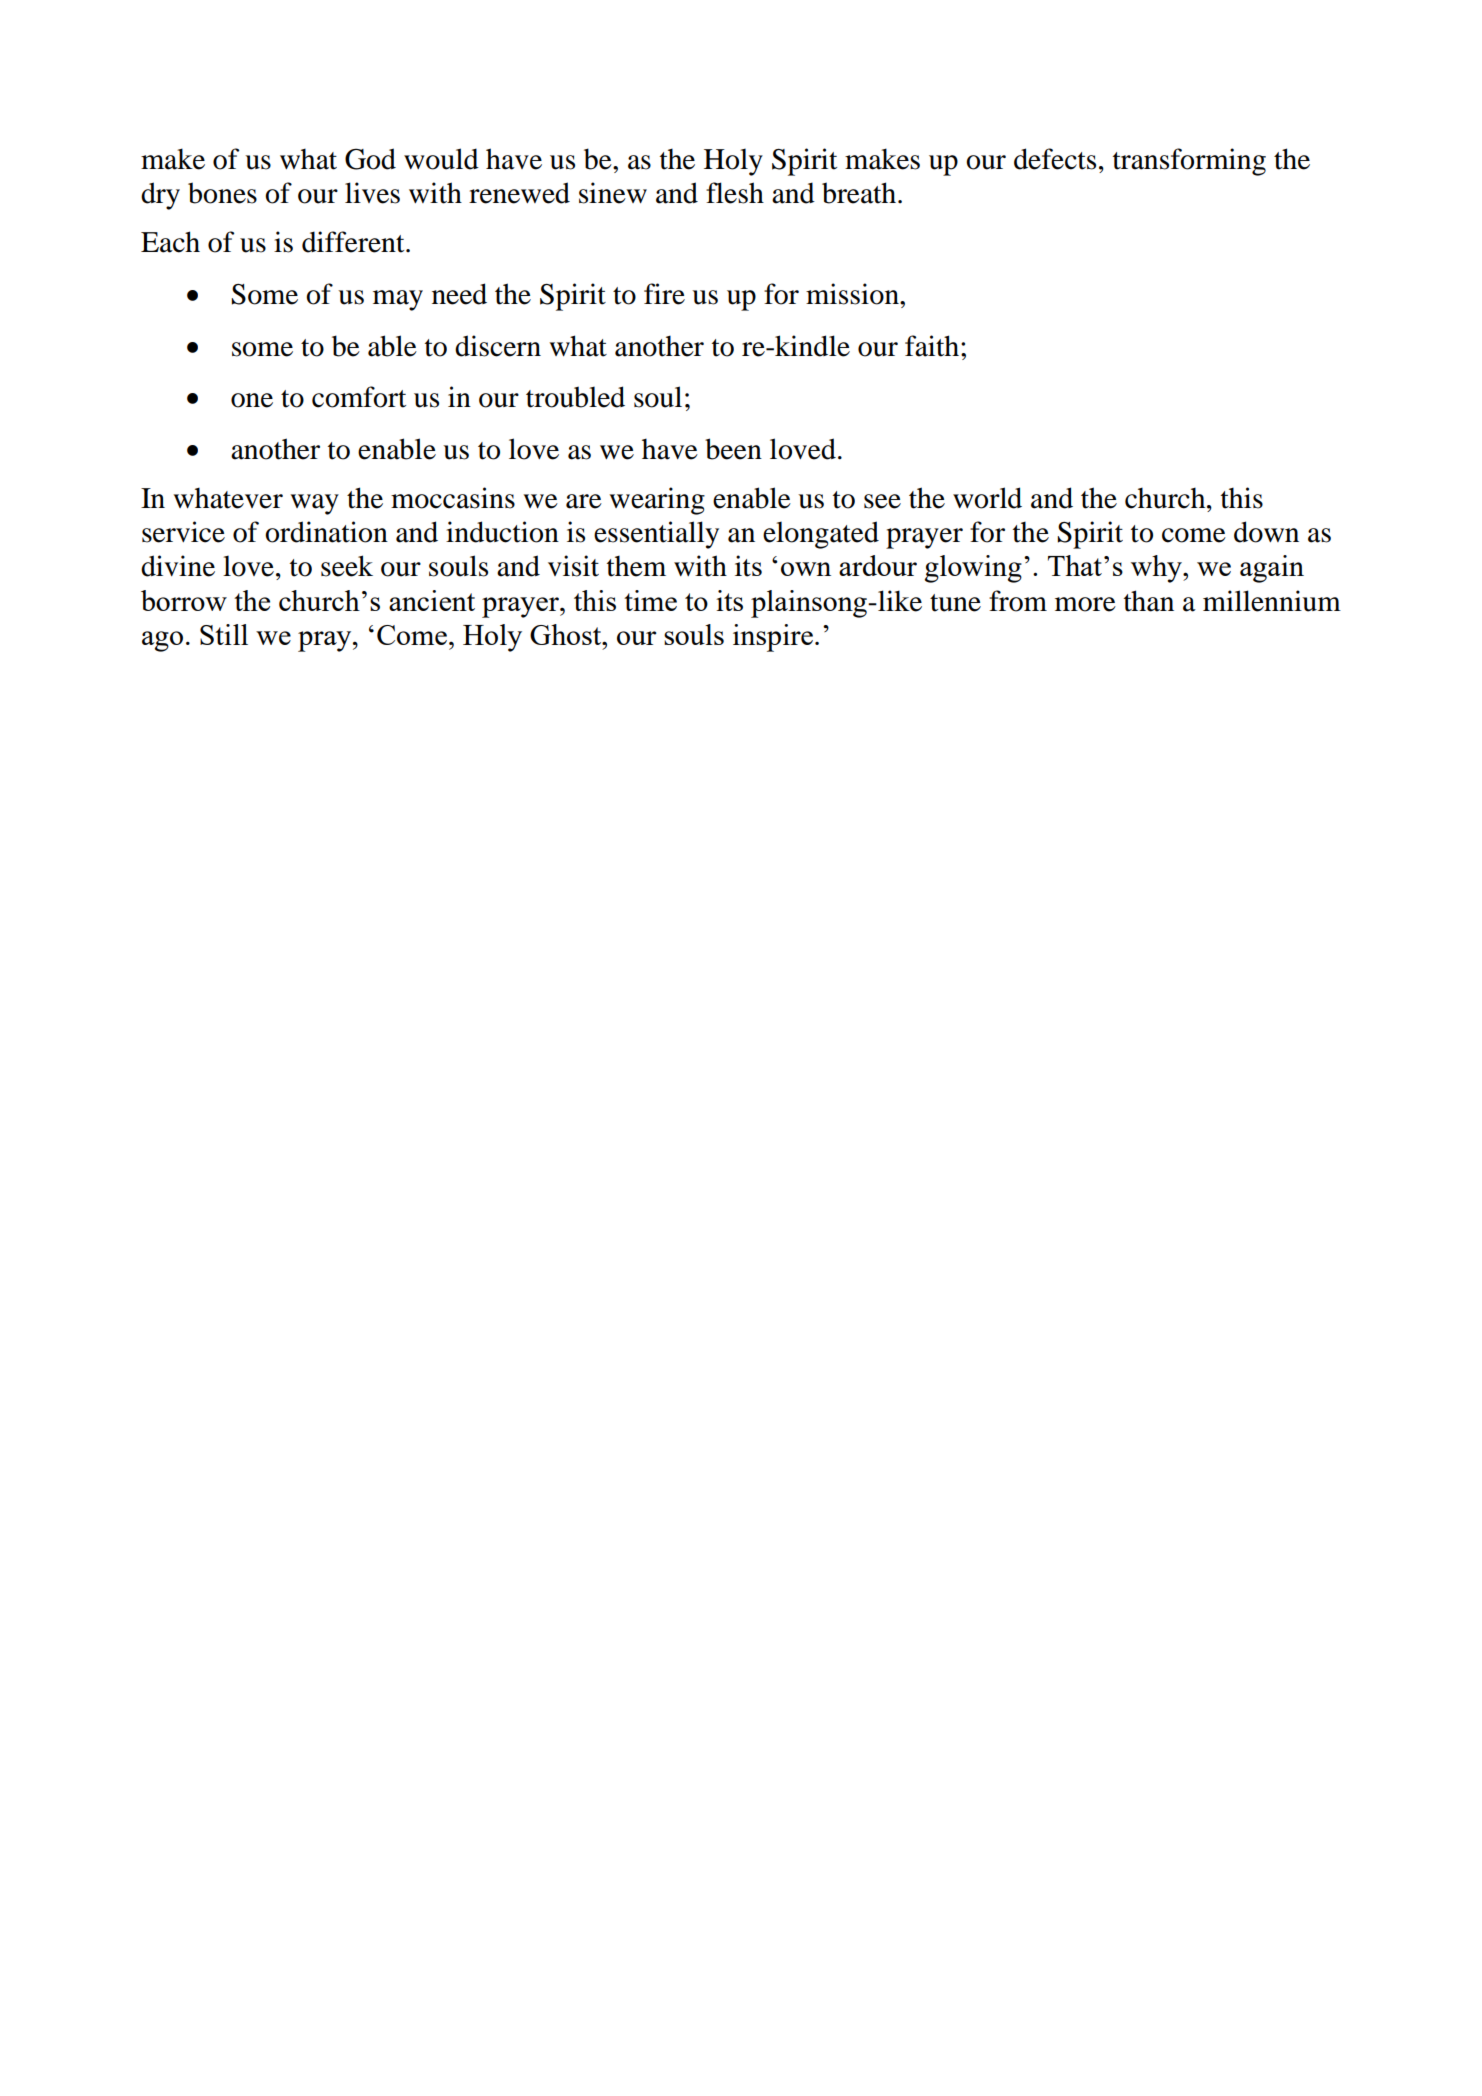 The height and width of the page is (2096, 1482). I want to click on wearing, so click(657, 501).
